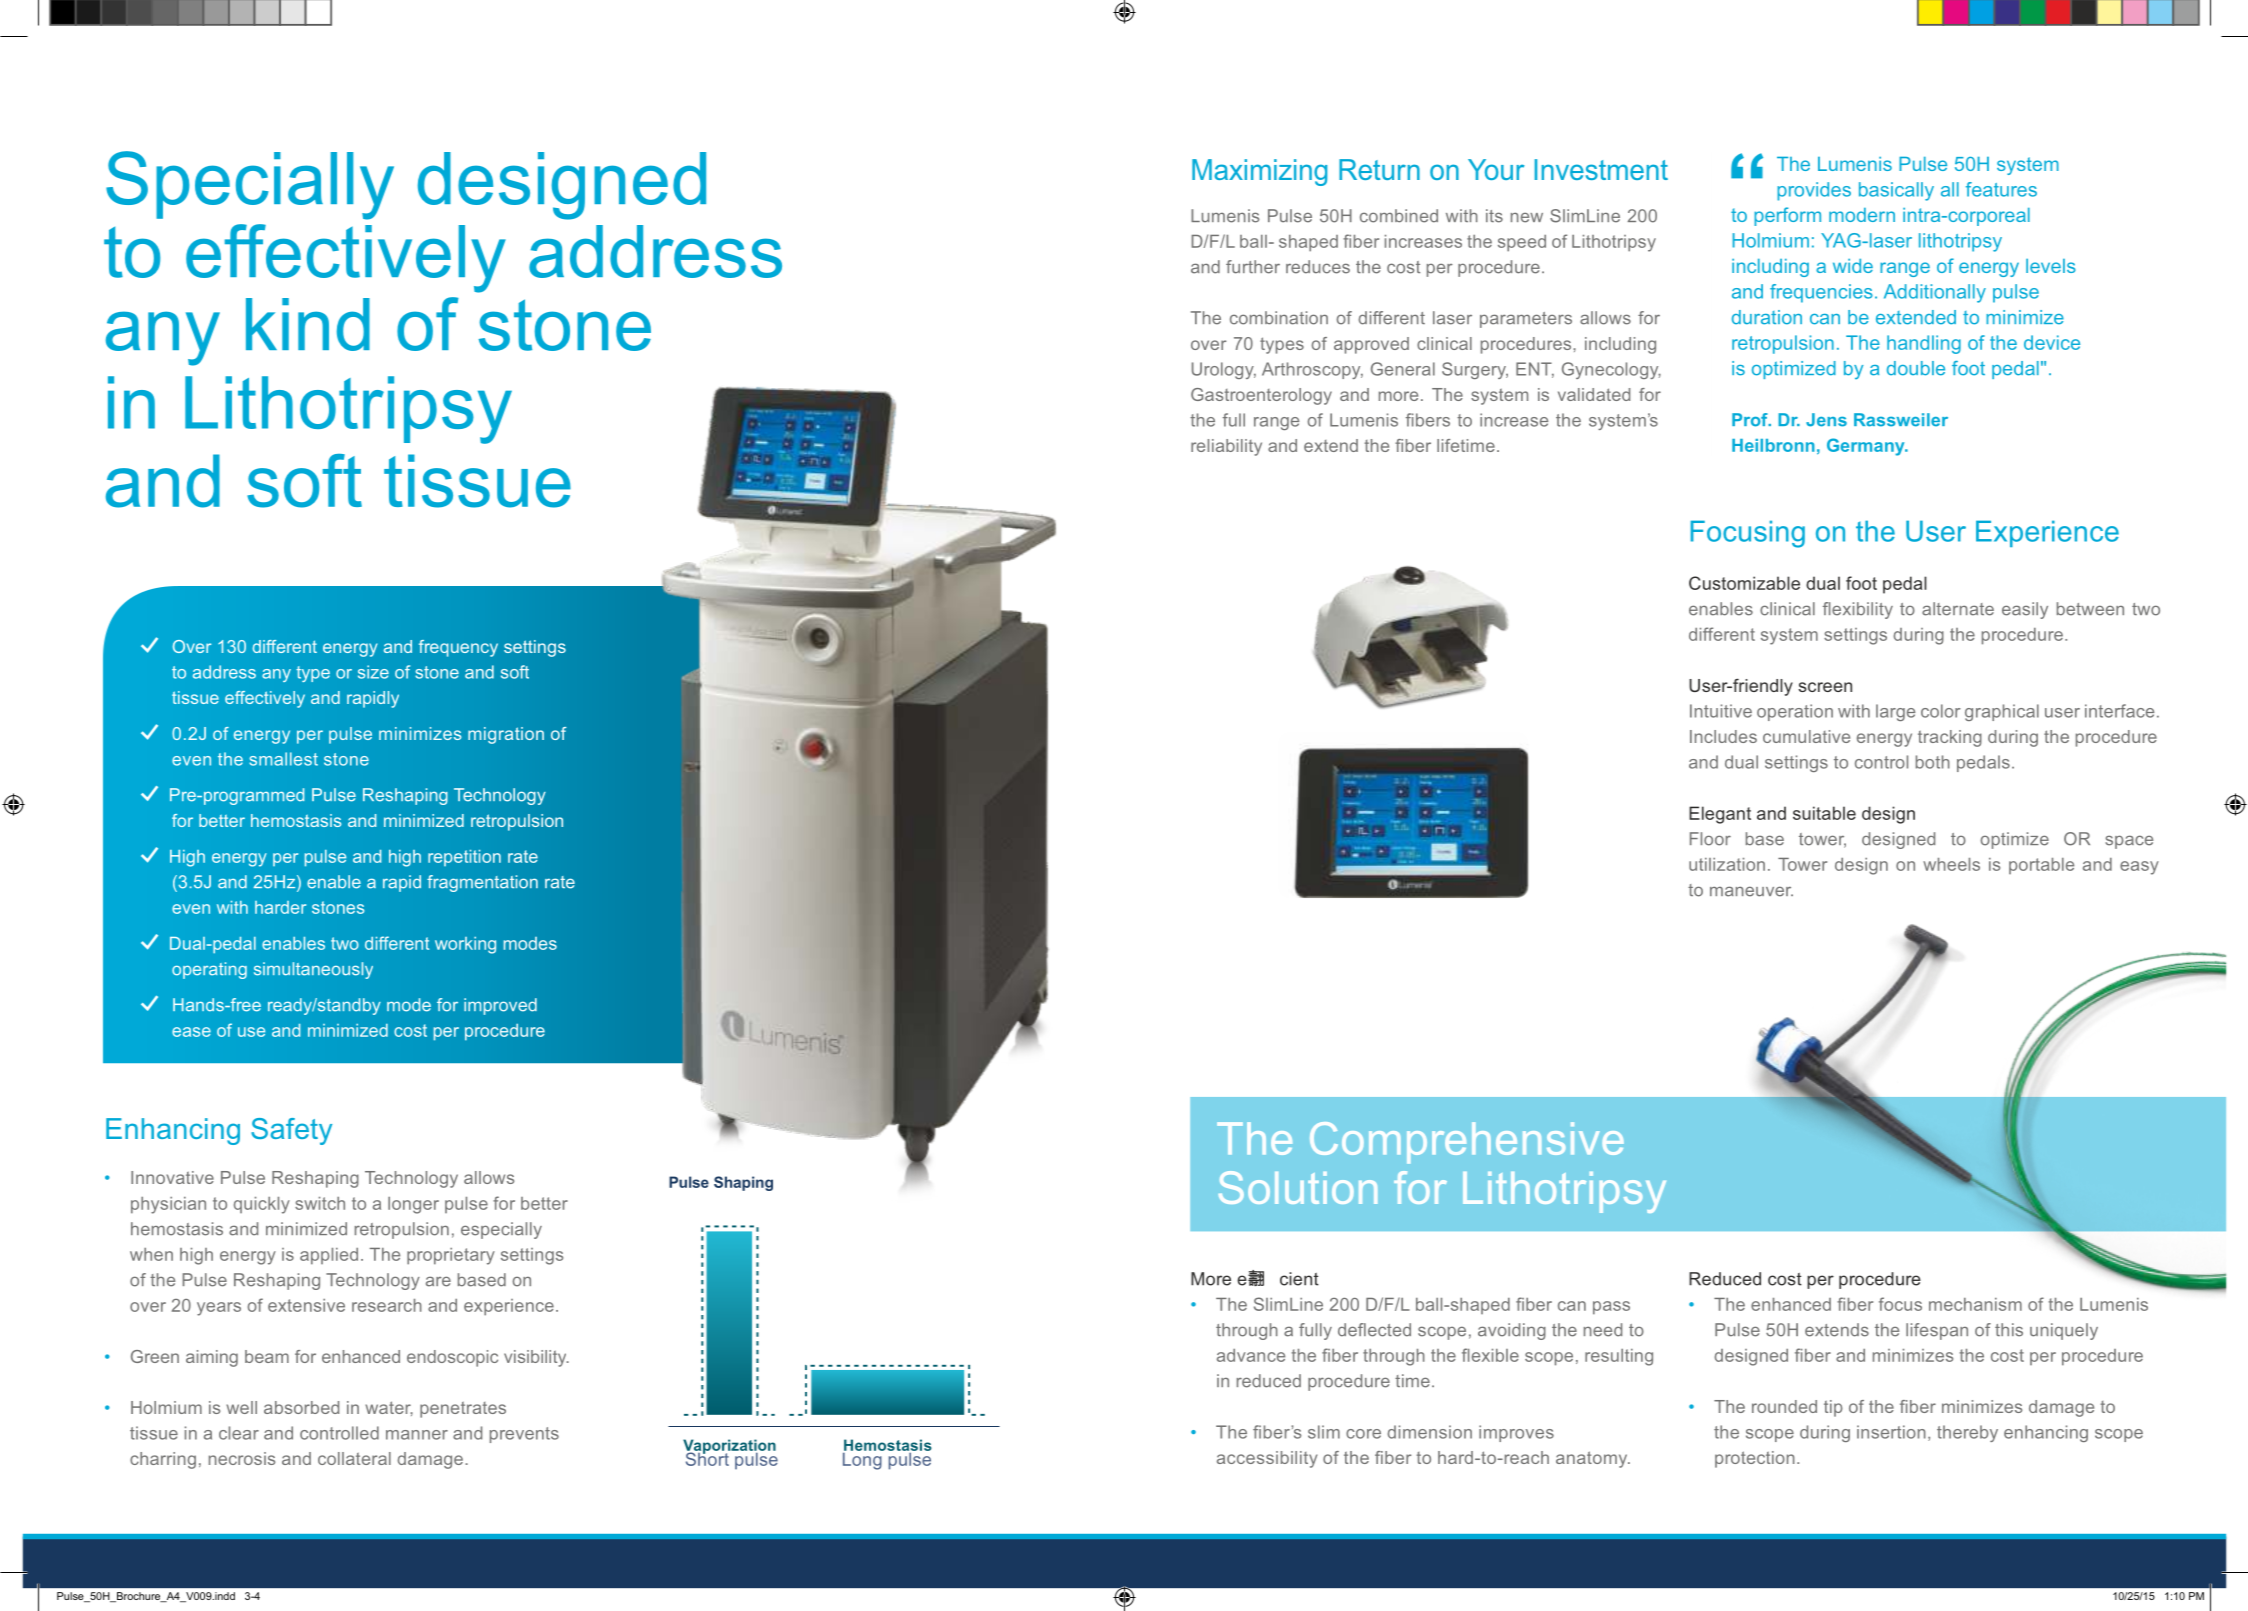  What do you see at coordinates (1751, 891) in the document?
I see `maneuver` at bounding box center [1751, 891].
